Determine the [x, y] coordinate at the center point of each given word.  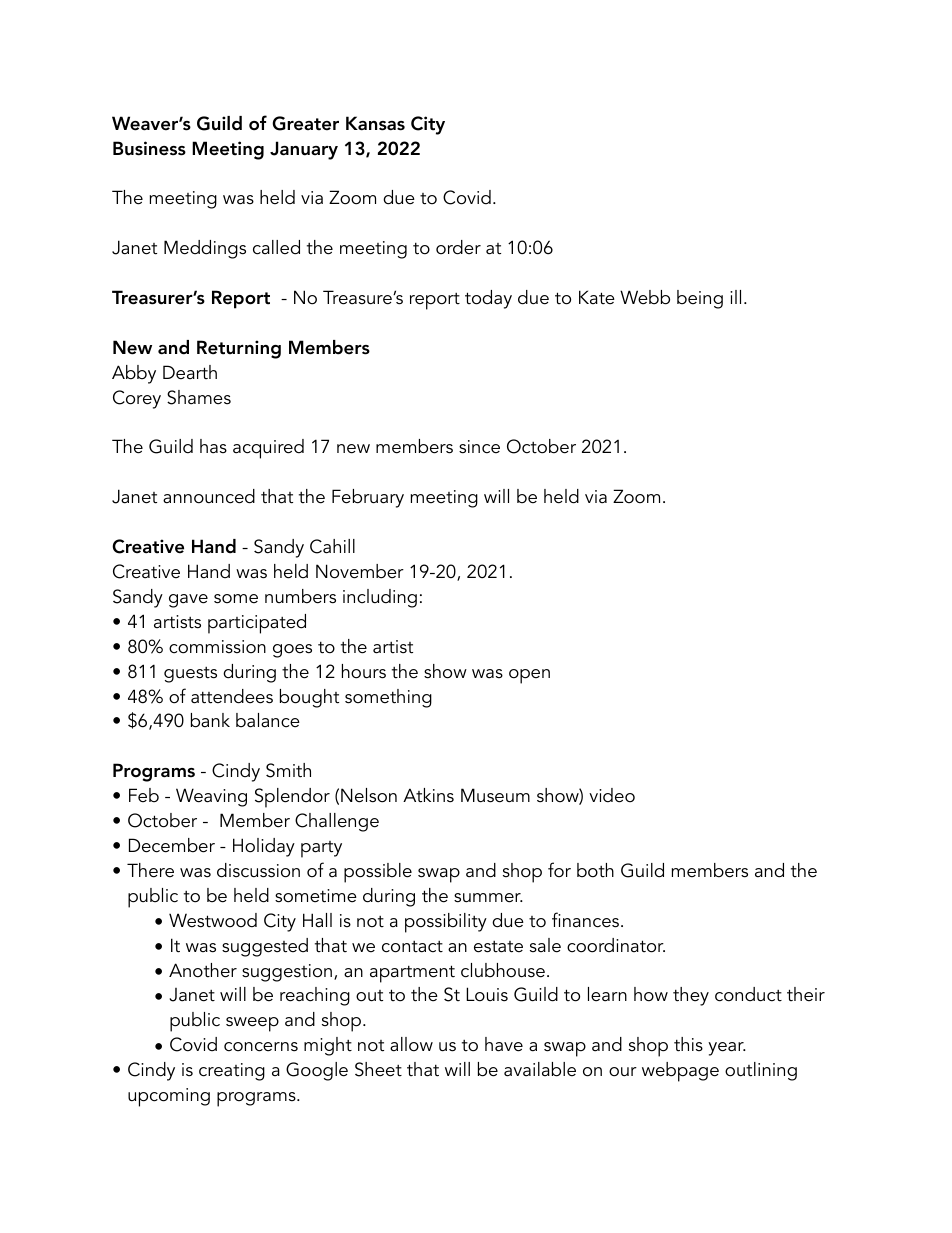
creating [232, 1072]
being [700, 299]
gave [188, 601]
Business [149, 148]
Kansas [375, 123]
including [380, 598]
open [529, 676]
